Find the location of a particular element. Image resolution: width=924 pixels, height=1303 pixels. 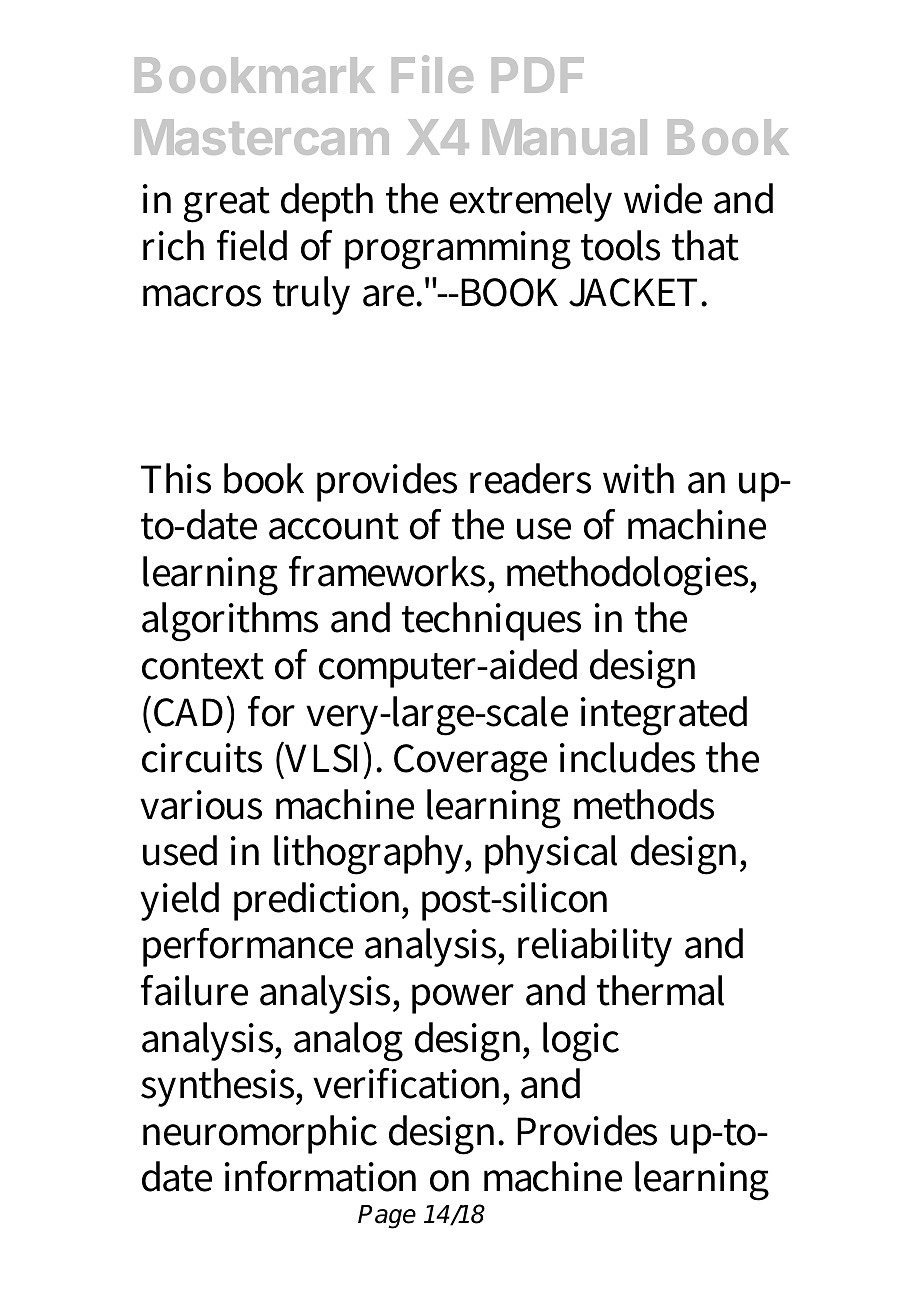

great is located at coordinates (227, 205).
